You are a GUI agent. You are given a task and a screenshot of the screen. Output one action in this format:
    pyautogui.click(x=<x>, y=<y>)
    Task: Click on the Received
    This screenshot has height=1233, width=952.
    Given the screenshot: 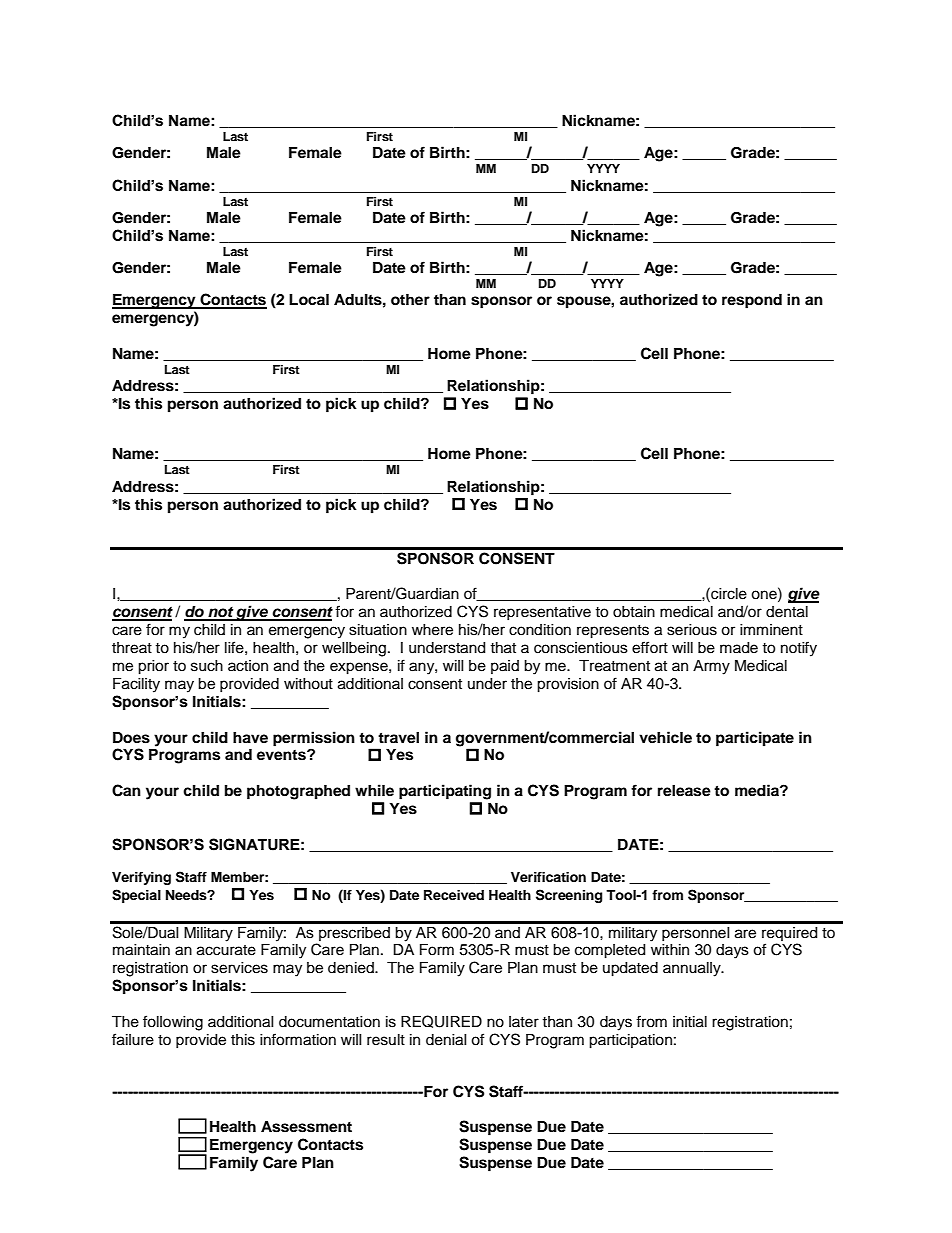 What is the action you would take?
    pyautogui.click(x=454, y=895)
